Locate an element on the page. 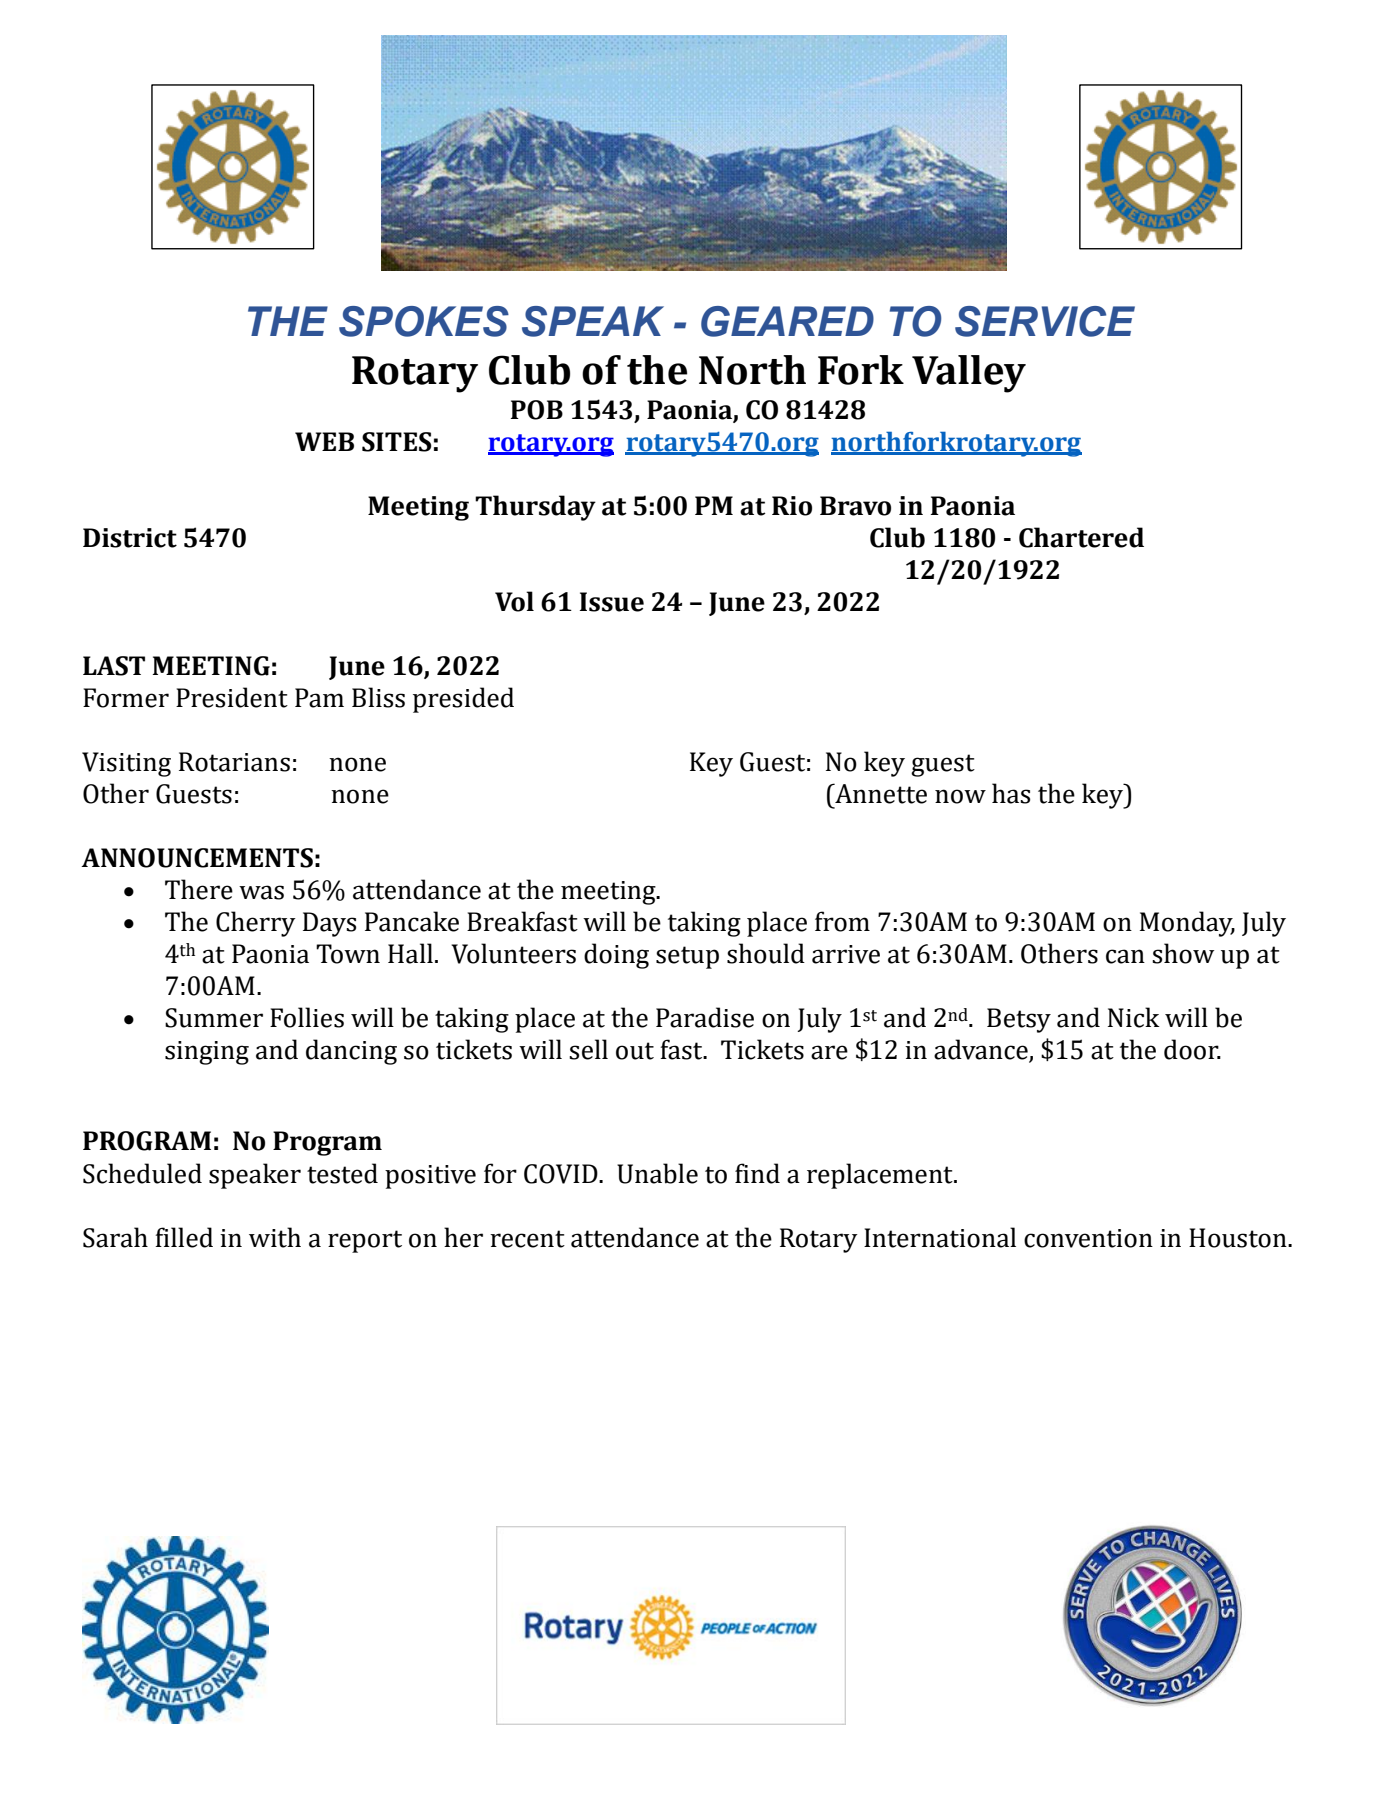 The width and height of the image is (1397, 1808). Unable is located at coordinates (657, 1173).
